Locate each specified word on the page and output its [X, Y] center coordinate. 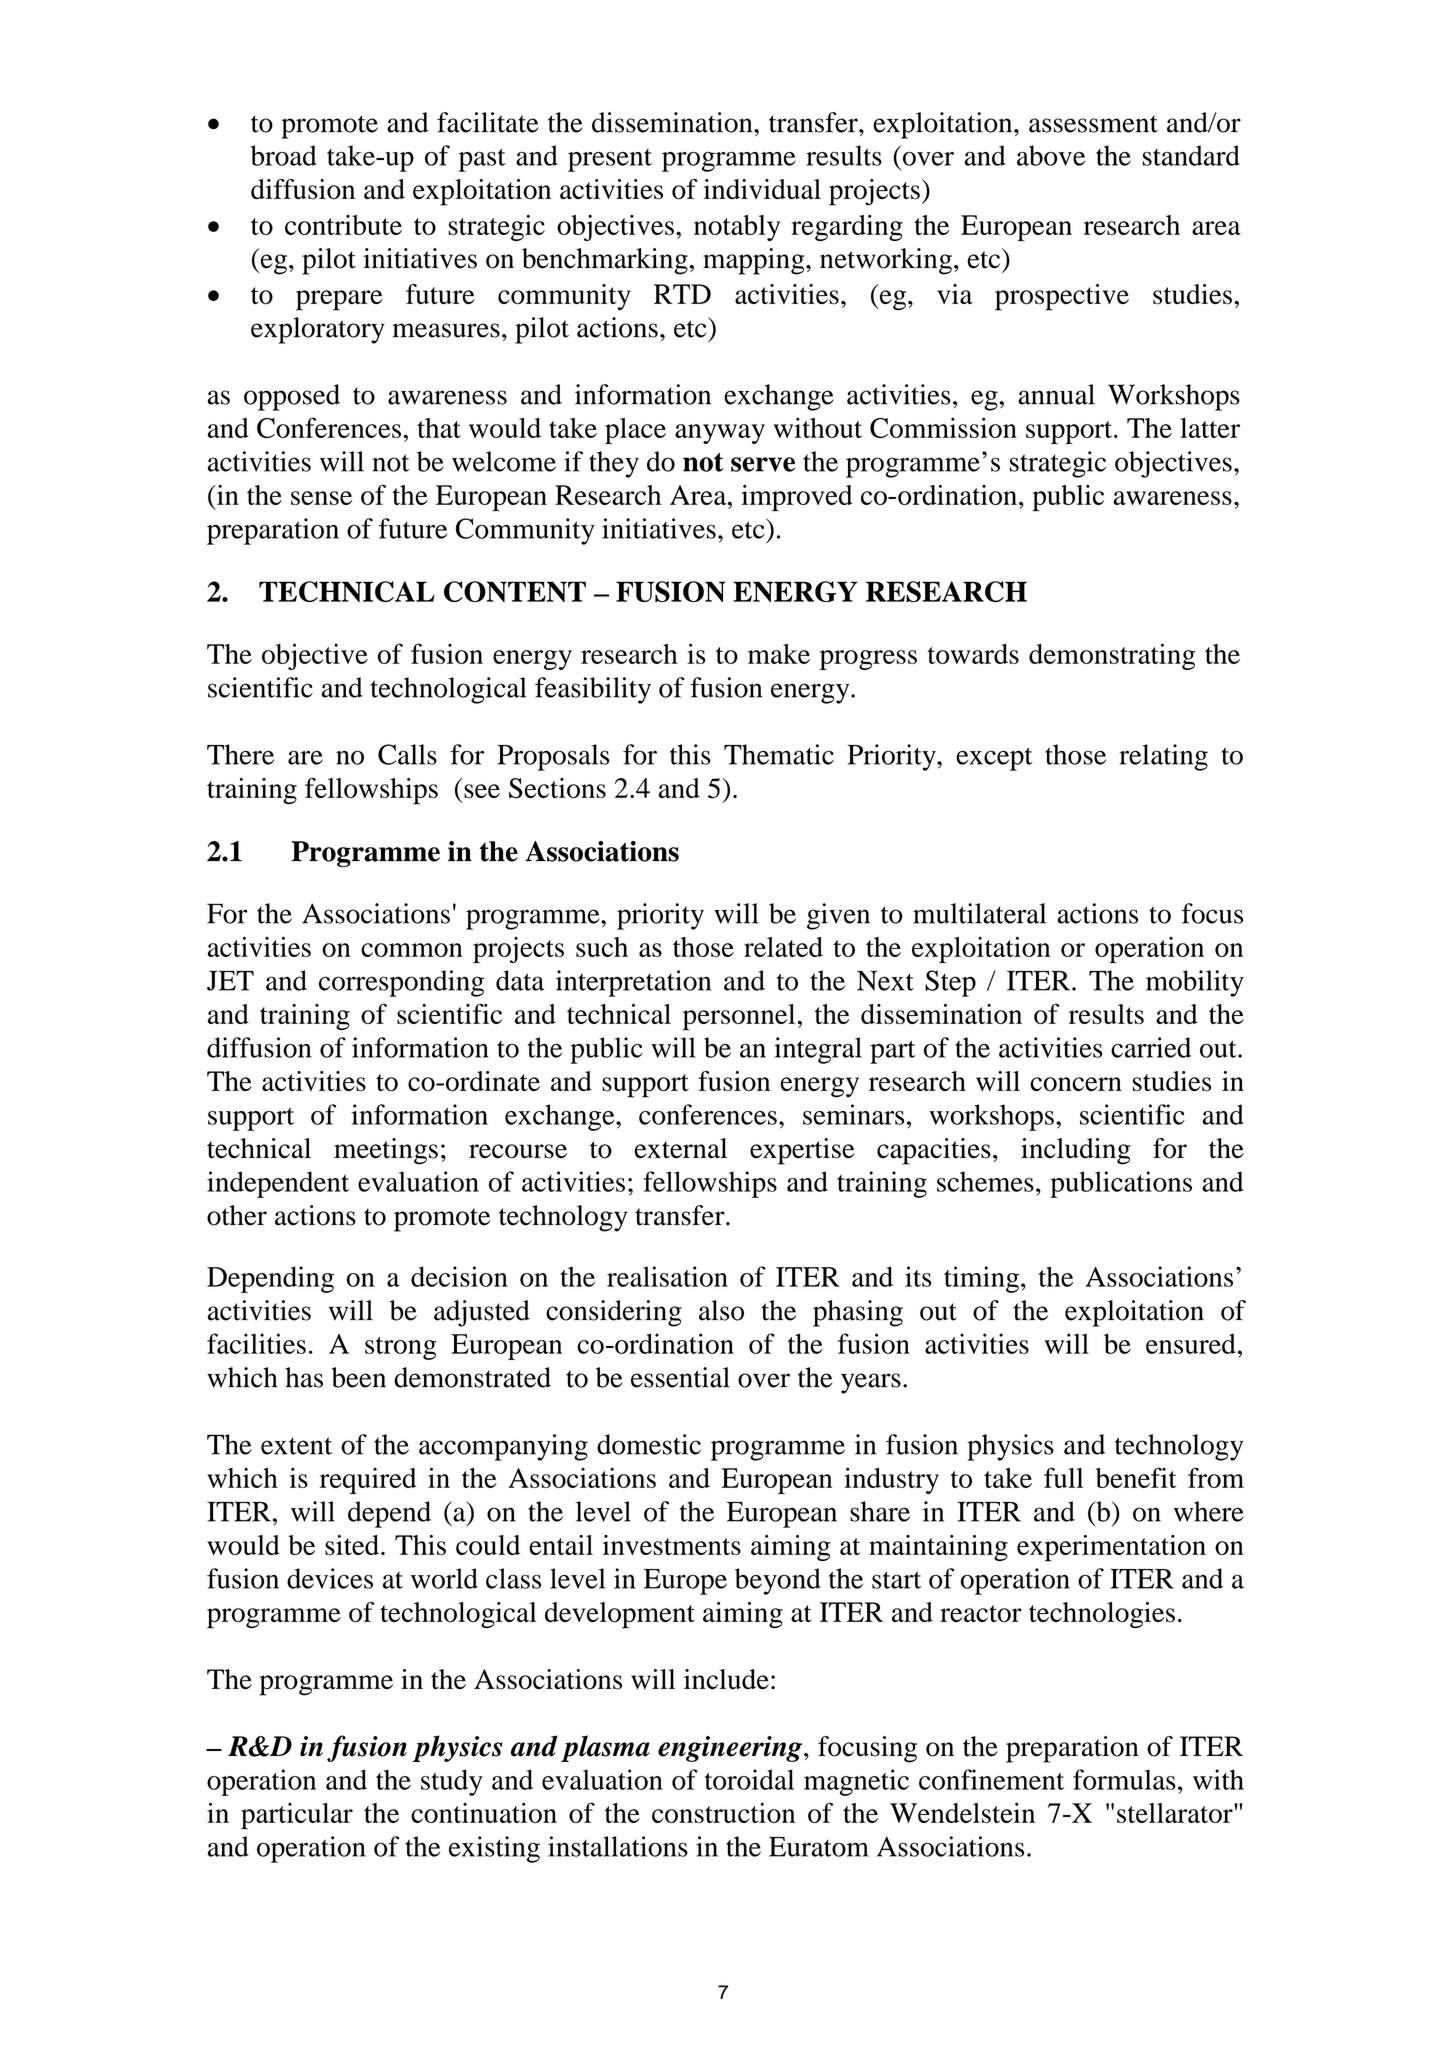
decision [459, 1276]
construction [723, 1813]
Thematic [779, 754]
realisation [667, 1276]
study [452, 1782]
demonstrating [1112, 656]
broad [283, 155]
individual [762, 189]
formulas [1124, 1779]
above [1051, 155]
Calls [407, 754]
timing [981, 1279]
